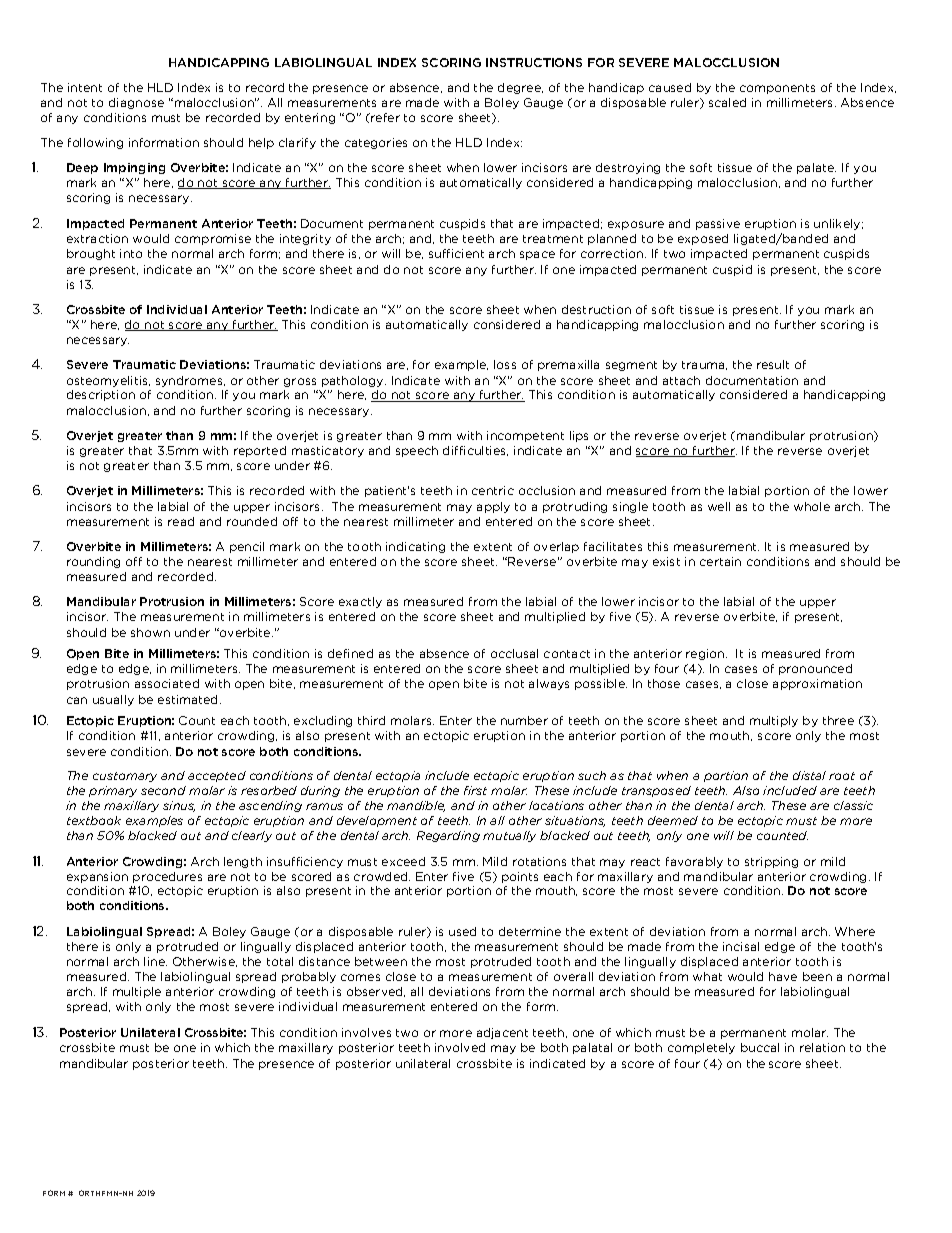 Image resolution: width=952 pixels, height=1233 pixels. I want to click on diagnose, so click(136, 103).
